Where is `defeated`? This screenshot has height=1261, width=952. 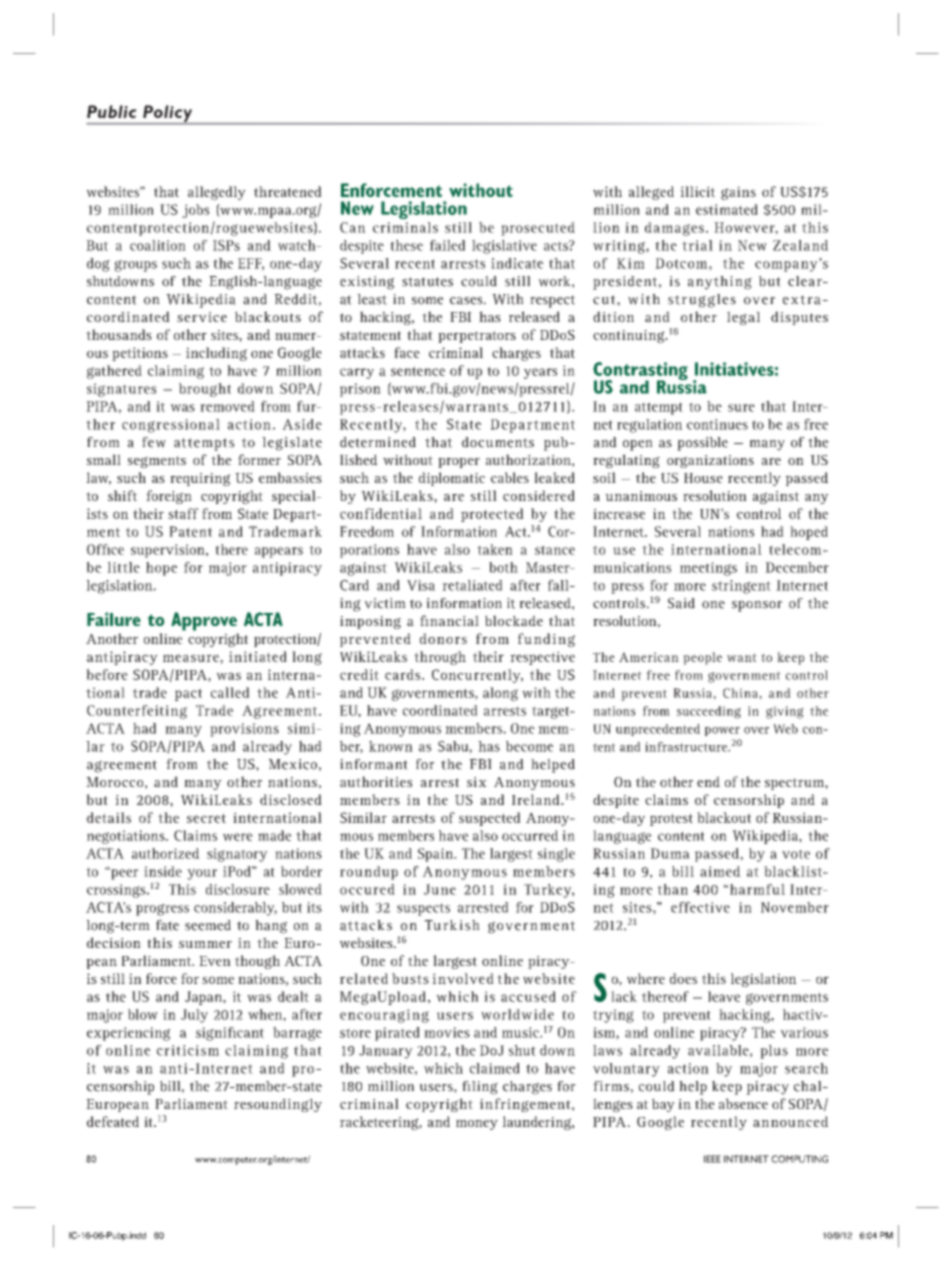
defeated is located at coordinates (113, 1121).
